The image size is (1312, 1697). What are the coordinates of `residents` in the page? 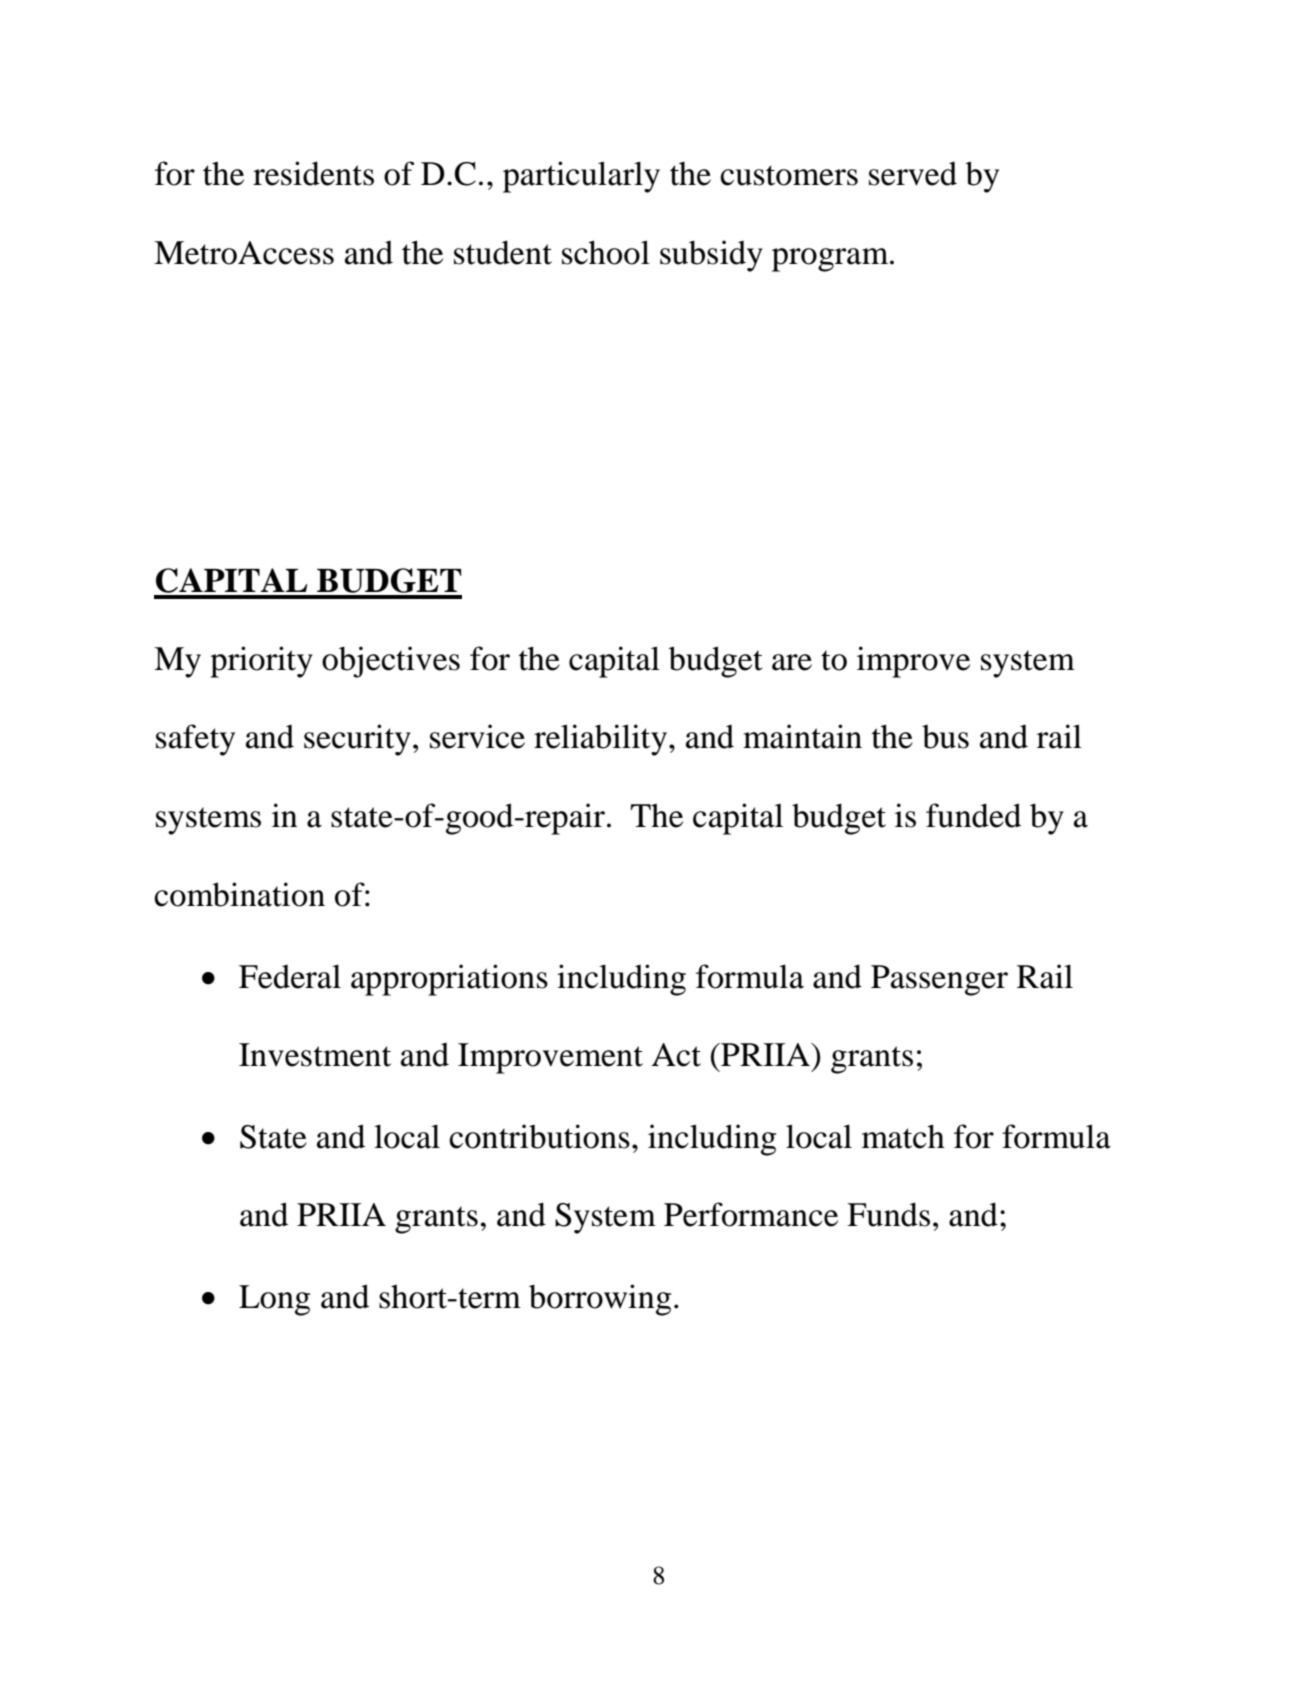 It's located at (313, 173).
